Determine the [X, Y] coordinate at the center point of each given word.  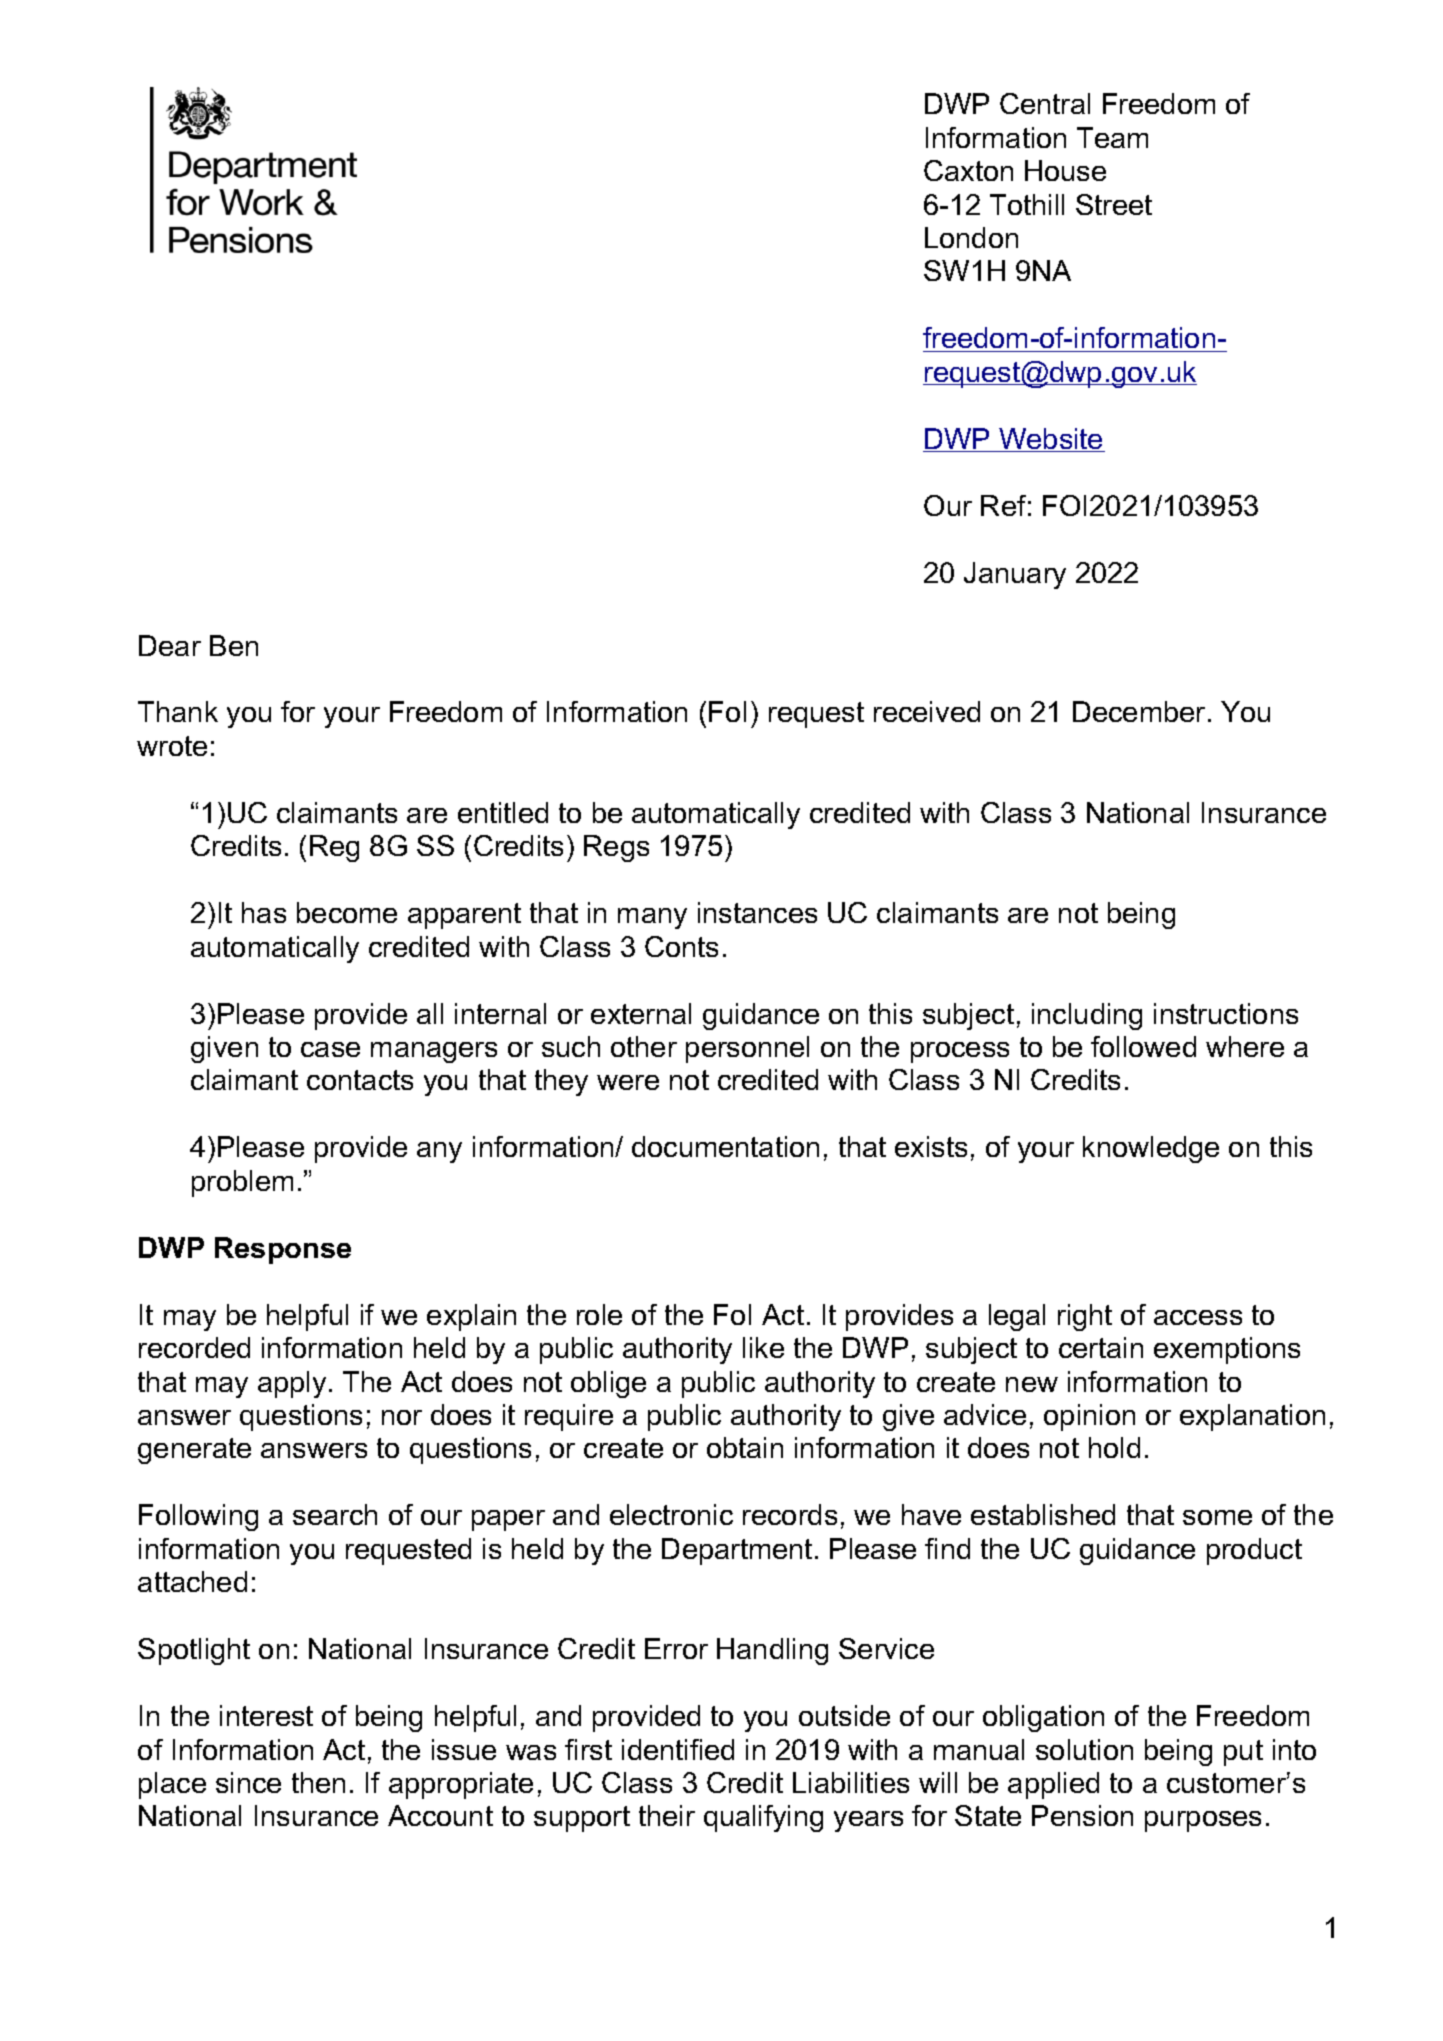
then [318, 1782]
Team [1112, 137]
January [1015, 575]
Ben [234, 645]
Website [1051, 440]
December [1139, 711]
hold [1114, 1447]
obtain [745, 1447]
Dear [170, 645]
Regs [616, 848]
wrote [172, 746]
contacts [360, 1080]
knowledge [1151, 1149]
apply [292, 1384]
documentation [725, 1146]
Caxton [968, 170]
